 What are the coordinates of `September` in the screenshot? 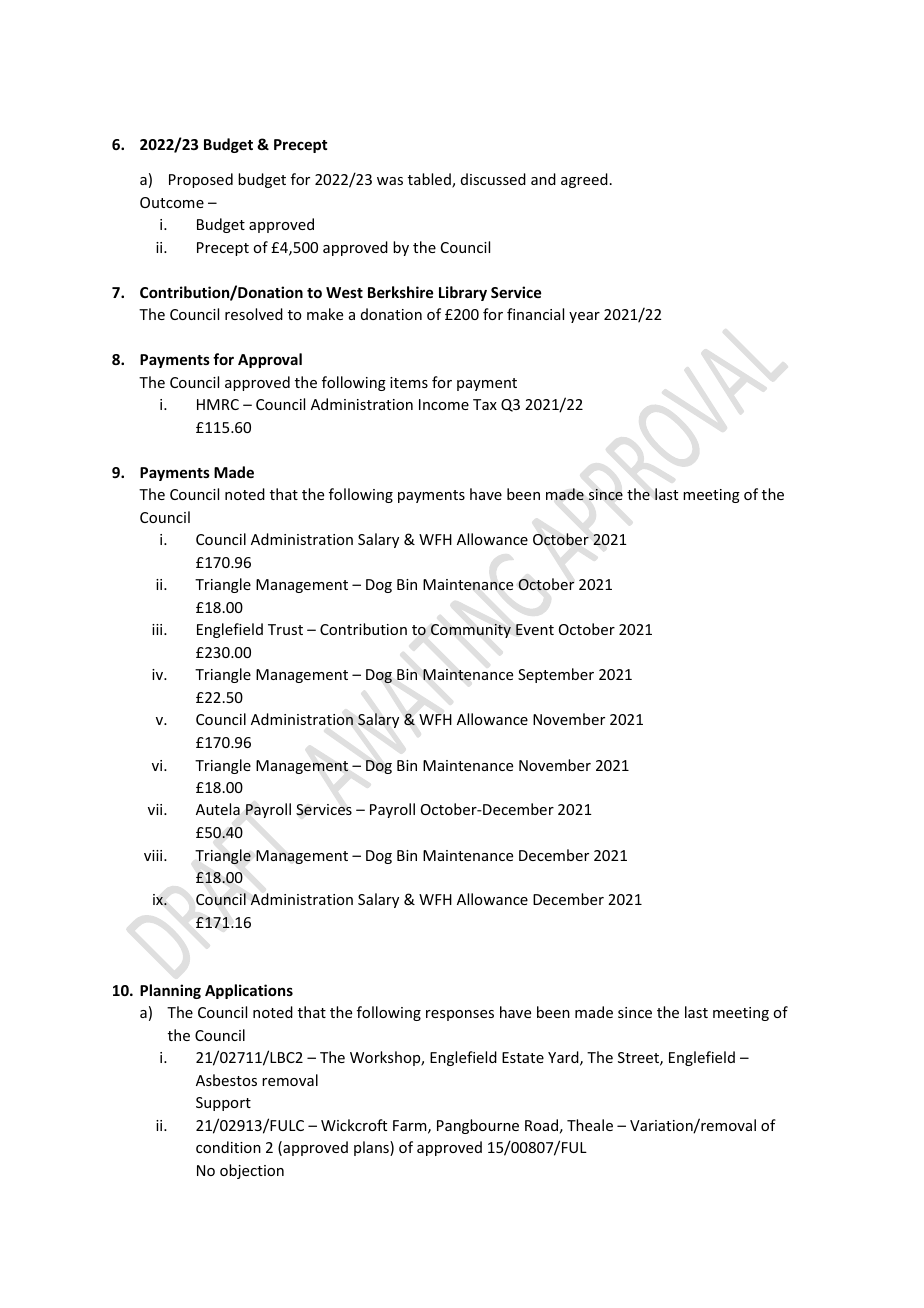 It's located at (556, 675).
